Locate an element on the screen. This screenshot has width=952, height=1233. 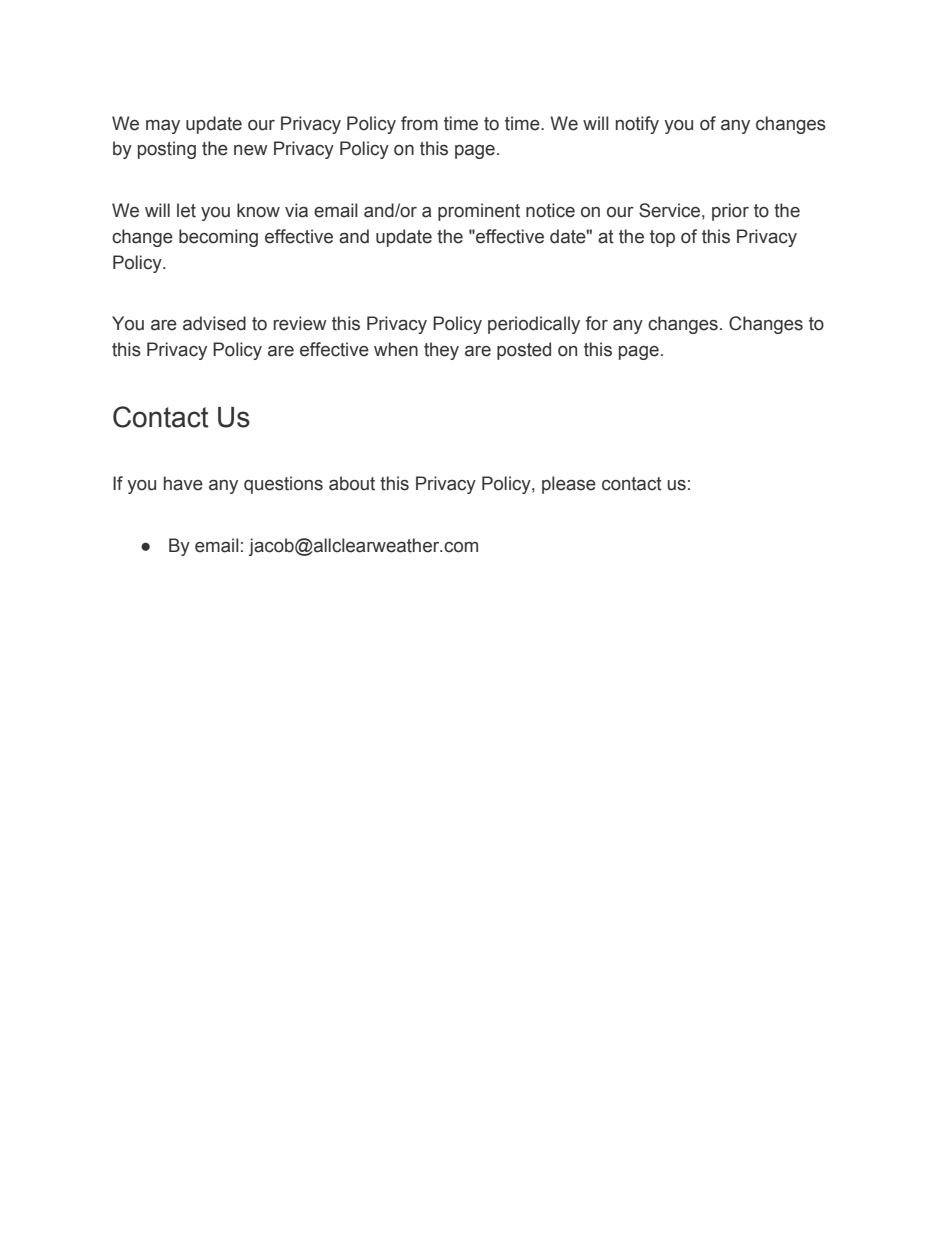
they is located at coordinates (441, 351).
